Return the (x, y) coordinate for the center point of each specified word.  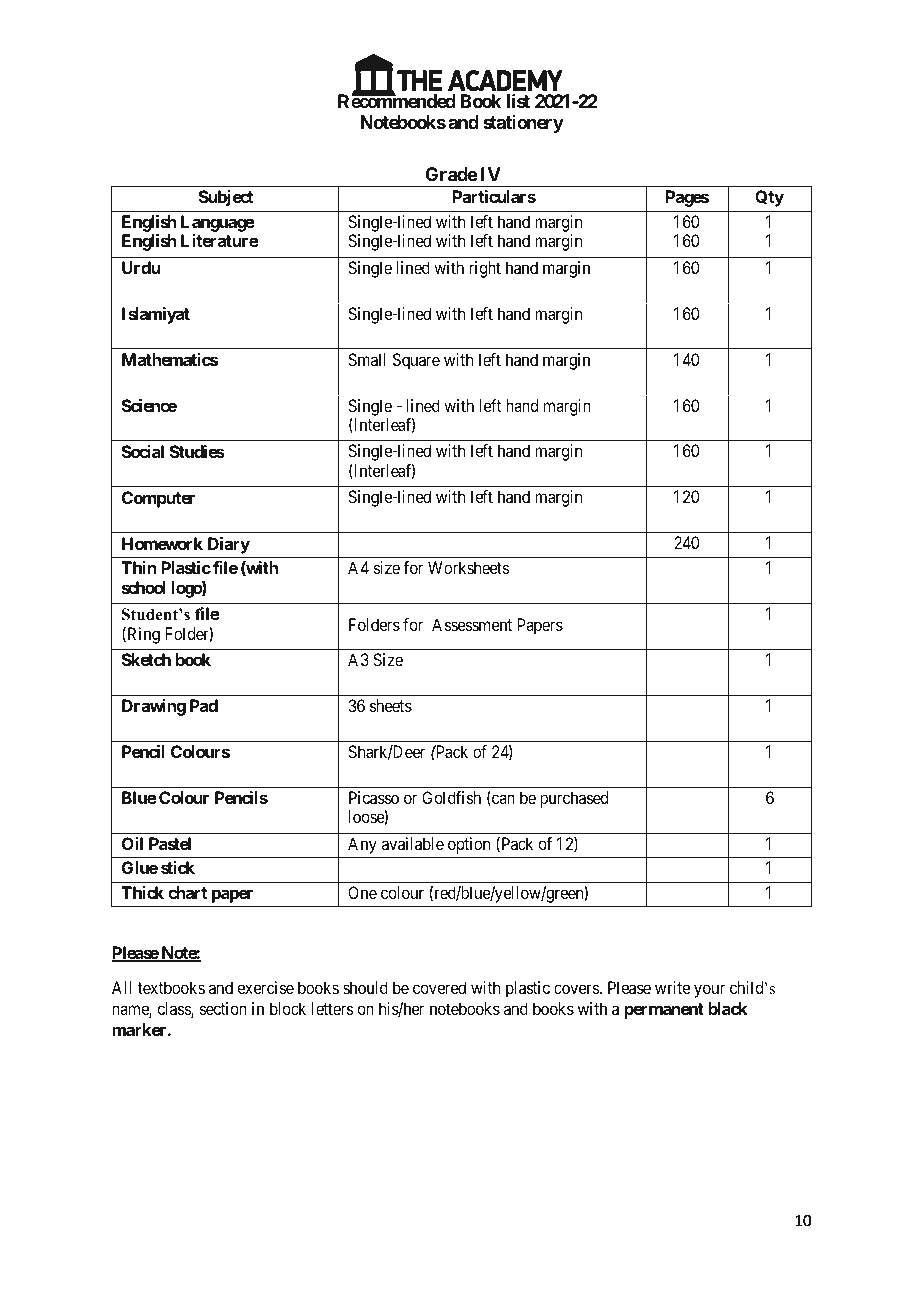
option (469, 845)
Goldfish (451, 797)
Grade (451, 174)
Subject (226, 198)
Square (416, 361)
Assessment (472, 624)
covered (439, 987)
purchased (574, 799)
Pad (204, 705)
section (223, 1008)
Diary (229, 545)
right (485, 269)
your (709, 991)
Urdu (141, 267)
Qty (769, 198)
